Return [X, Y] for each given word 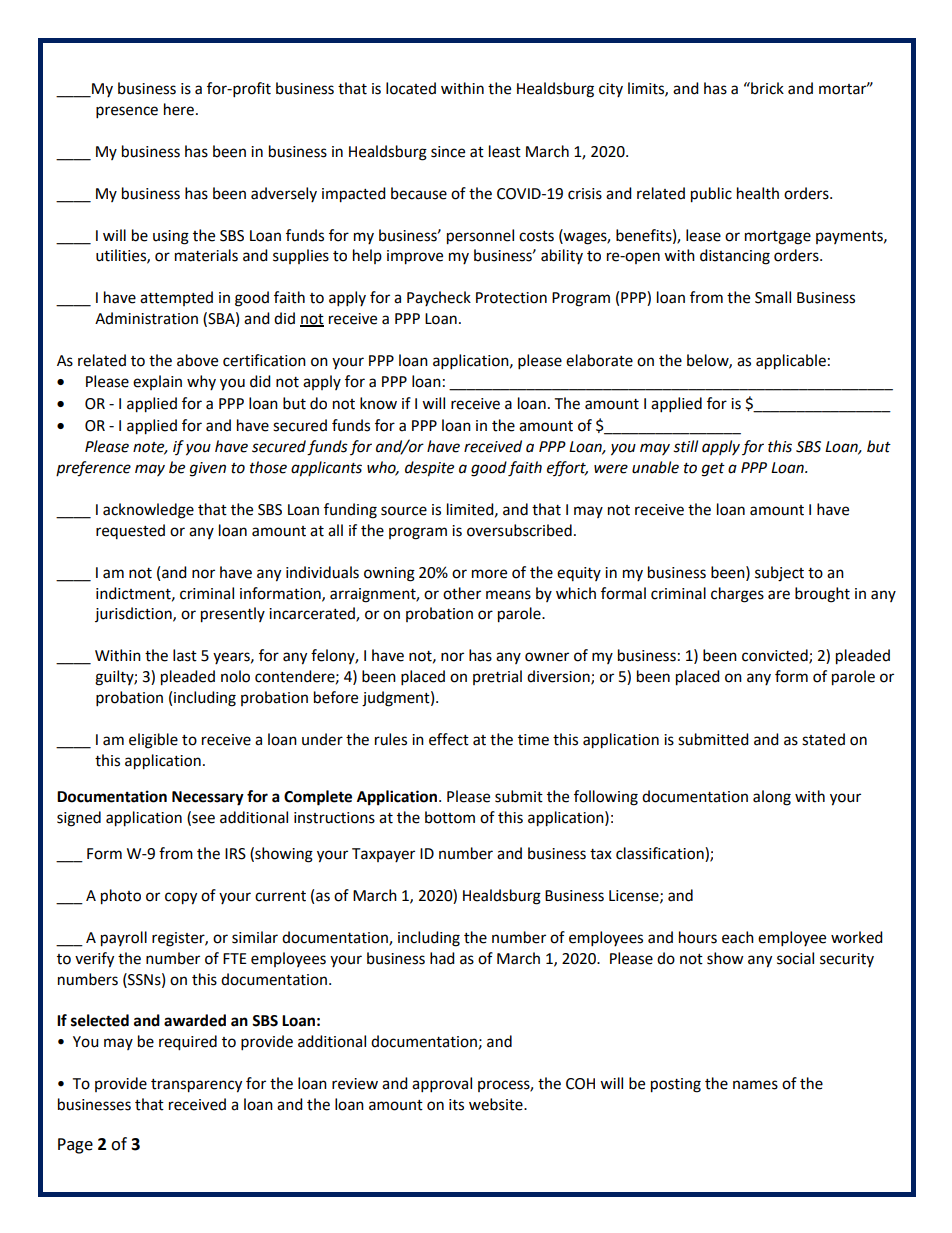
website [497, 1104]
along [772, 798]
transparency [196, 1086]
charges [737, 595]
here [179, 109]
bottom [450, 817]
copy [181, 898]
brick [766, 88]
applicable [791, 362]
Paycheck [439, 298]
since [448, 152]
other [462, 593]
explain [157, 382]
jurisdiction [134, 614]
